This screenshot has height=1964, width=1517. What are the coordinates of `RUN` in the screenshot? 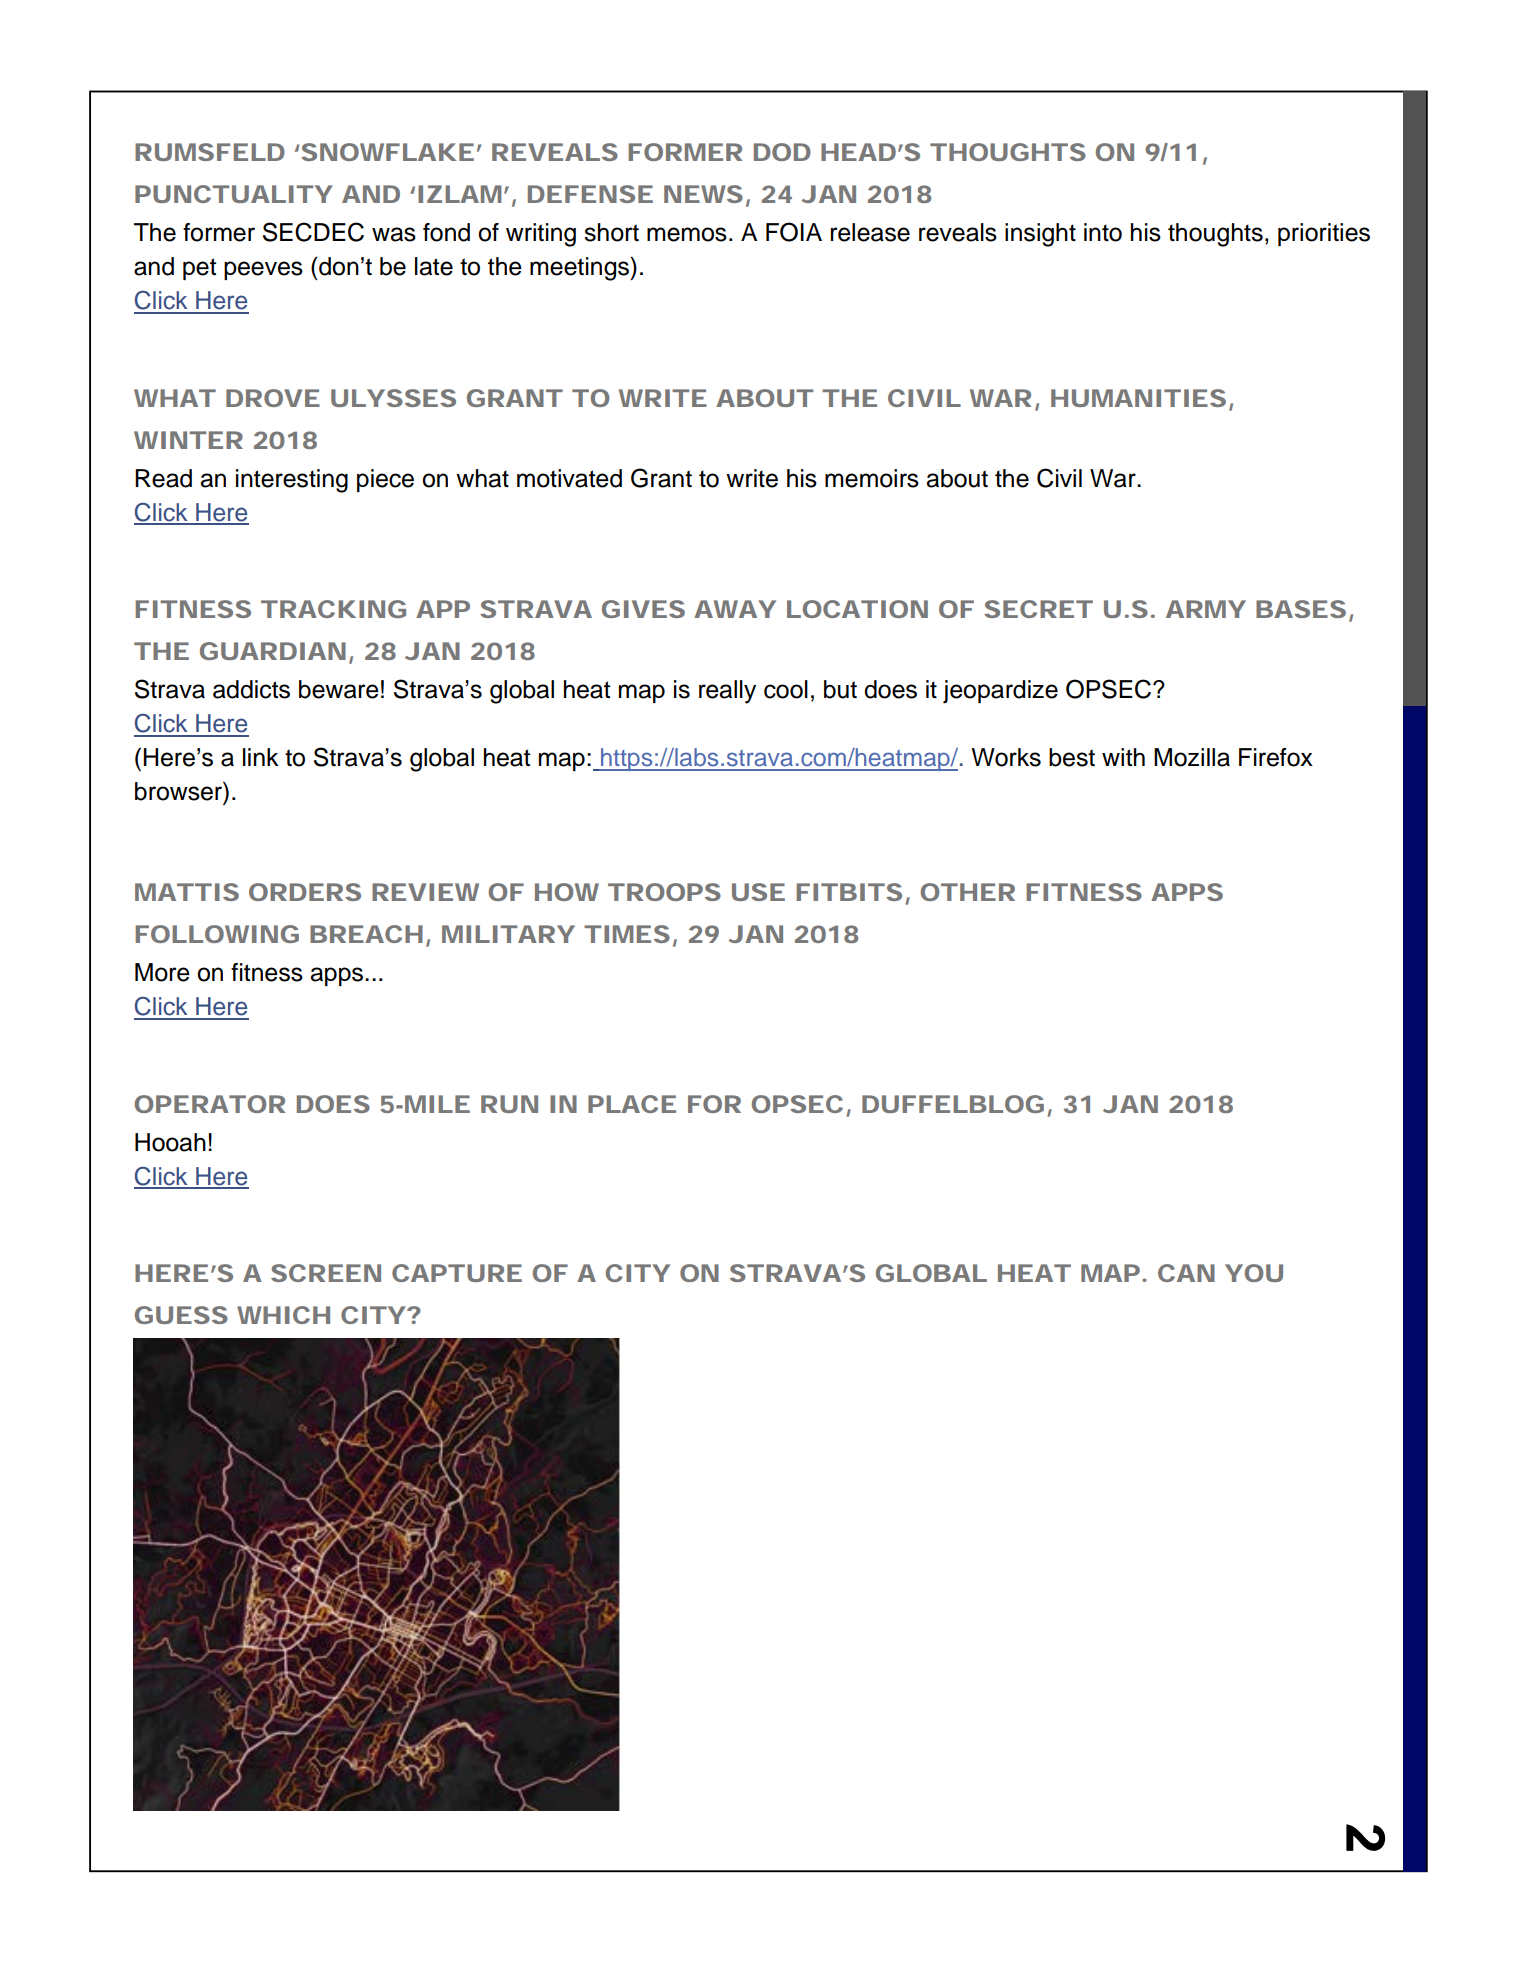 It's located at (509, 1104).
